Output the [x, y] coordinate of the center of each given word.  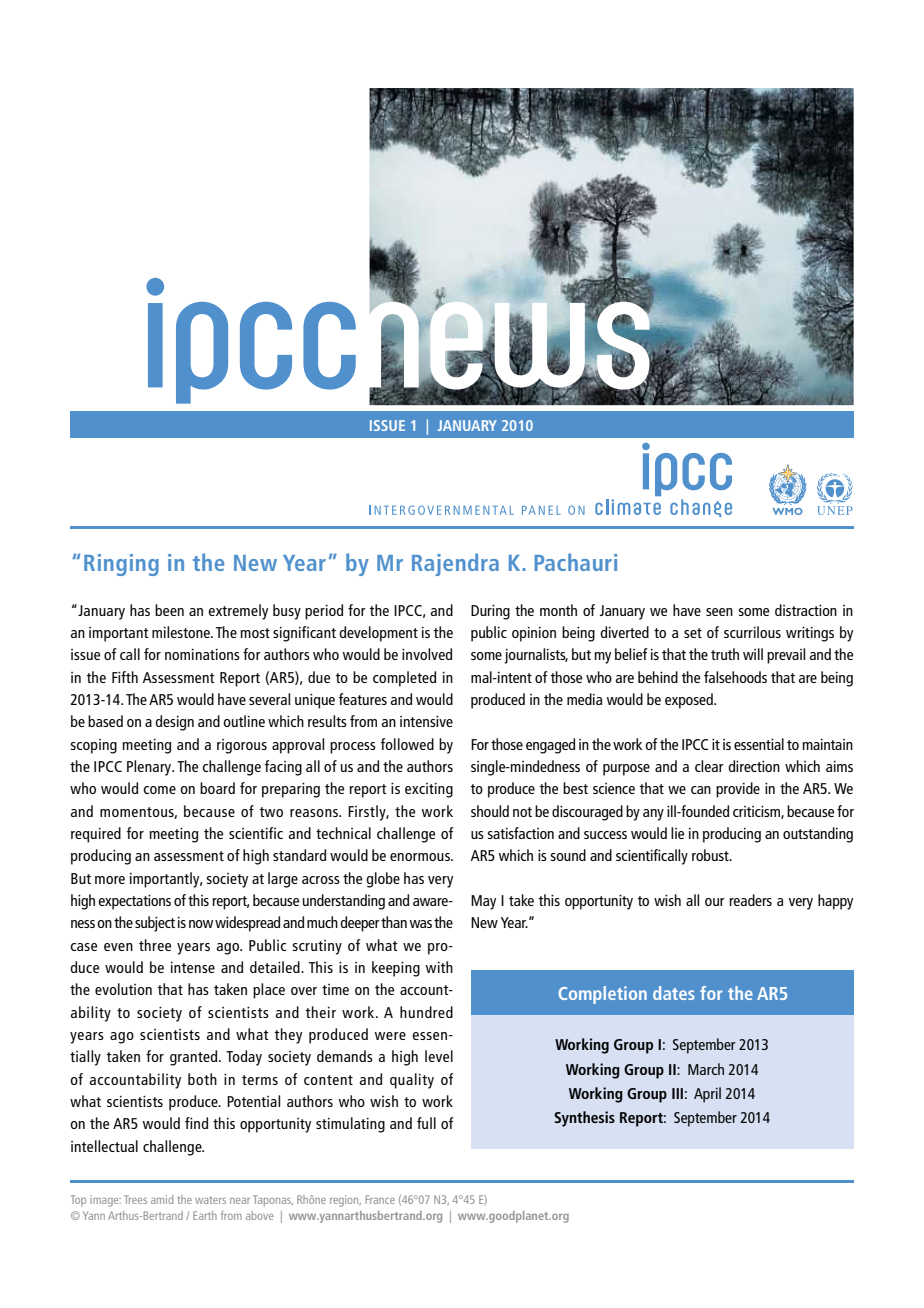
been [169, 610]
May [483, 902]
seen [719, 612]
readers [750, 900]
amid [162, 1199]
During [490, 612]
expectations [134, 902]
